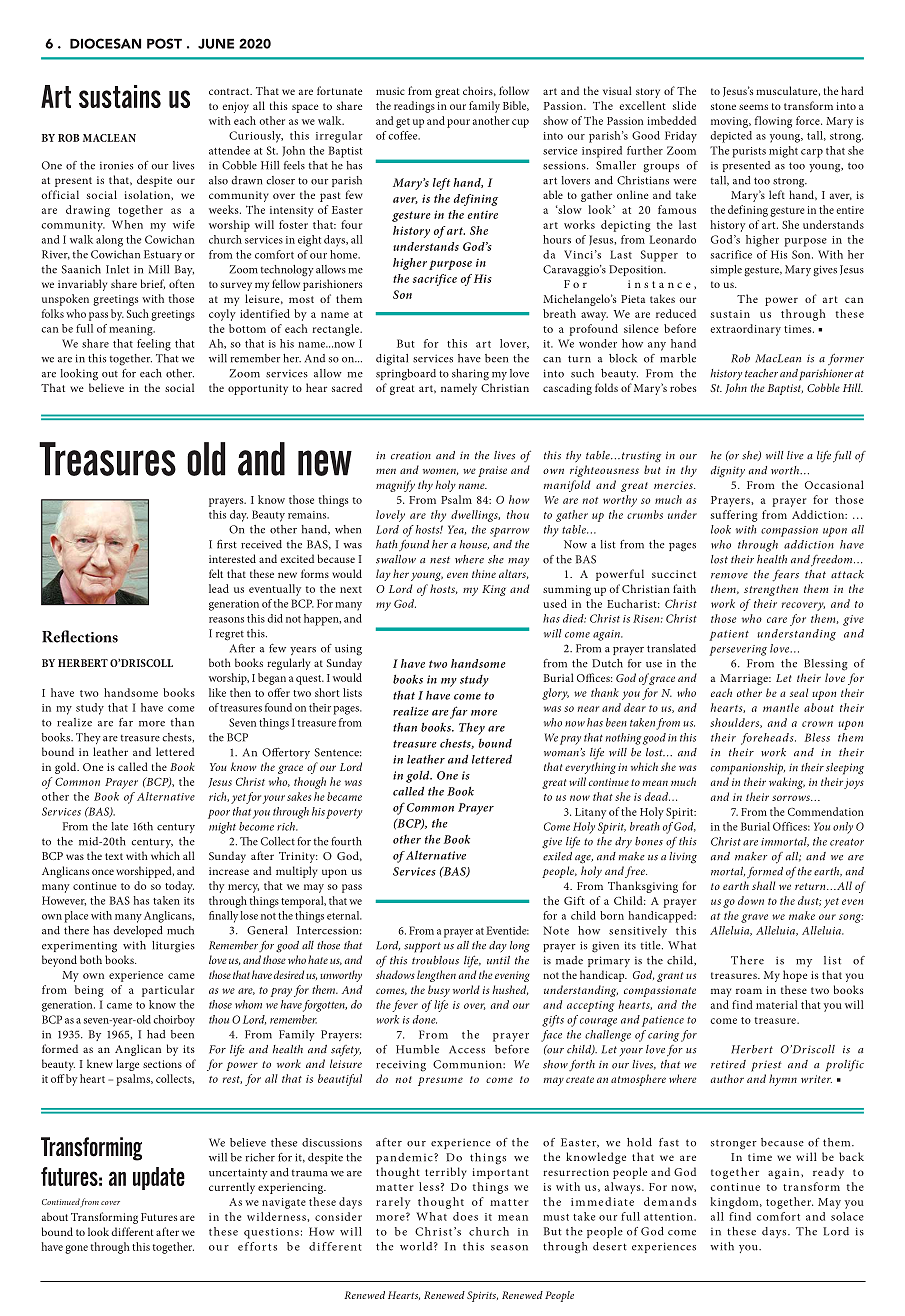  I want to click on seems, so click(753, 107).
